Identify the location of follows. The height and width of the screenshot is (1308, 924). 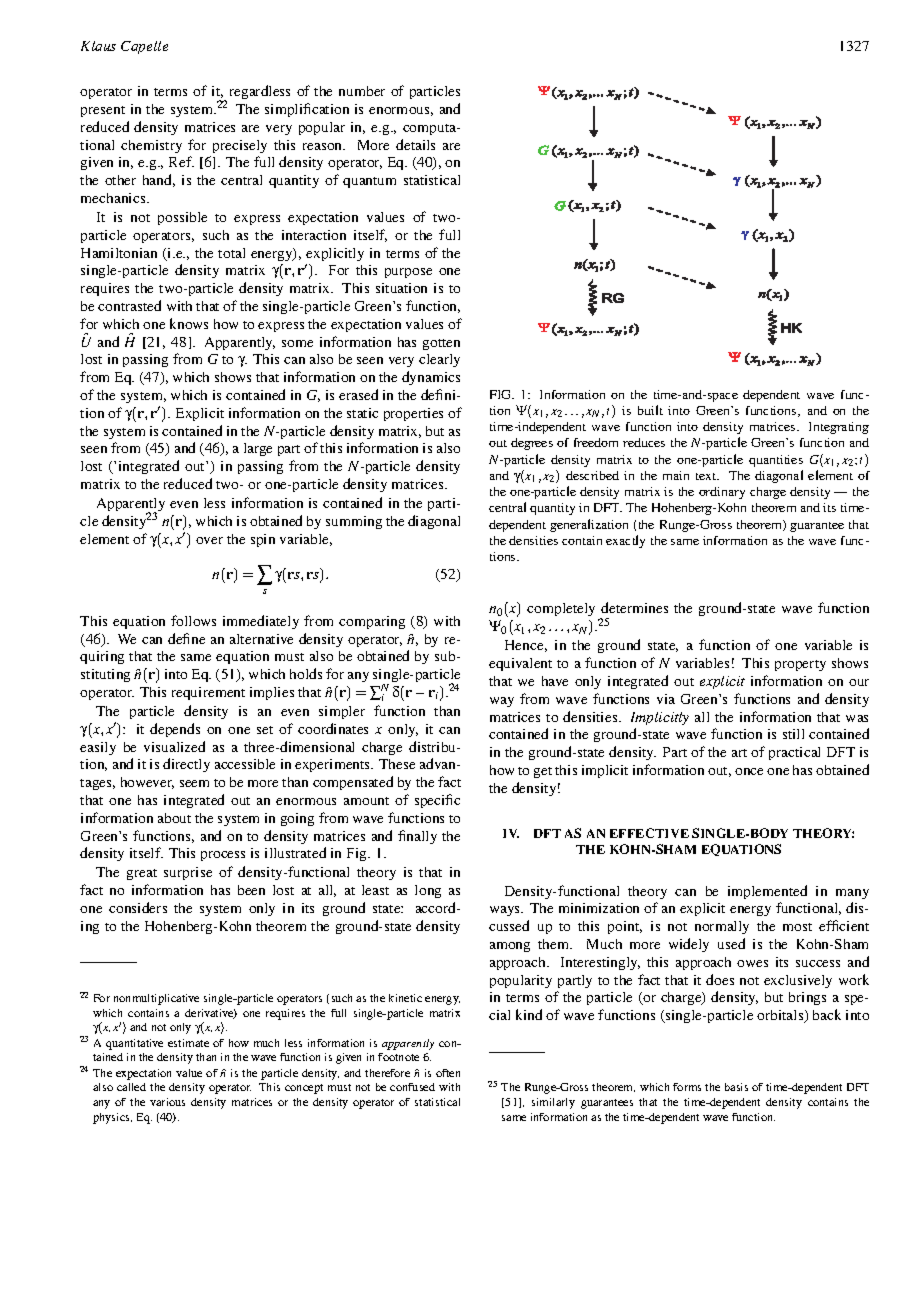
(193, 620).
